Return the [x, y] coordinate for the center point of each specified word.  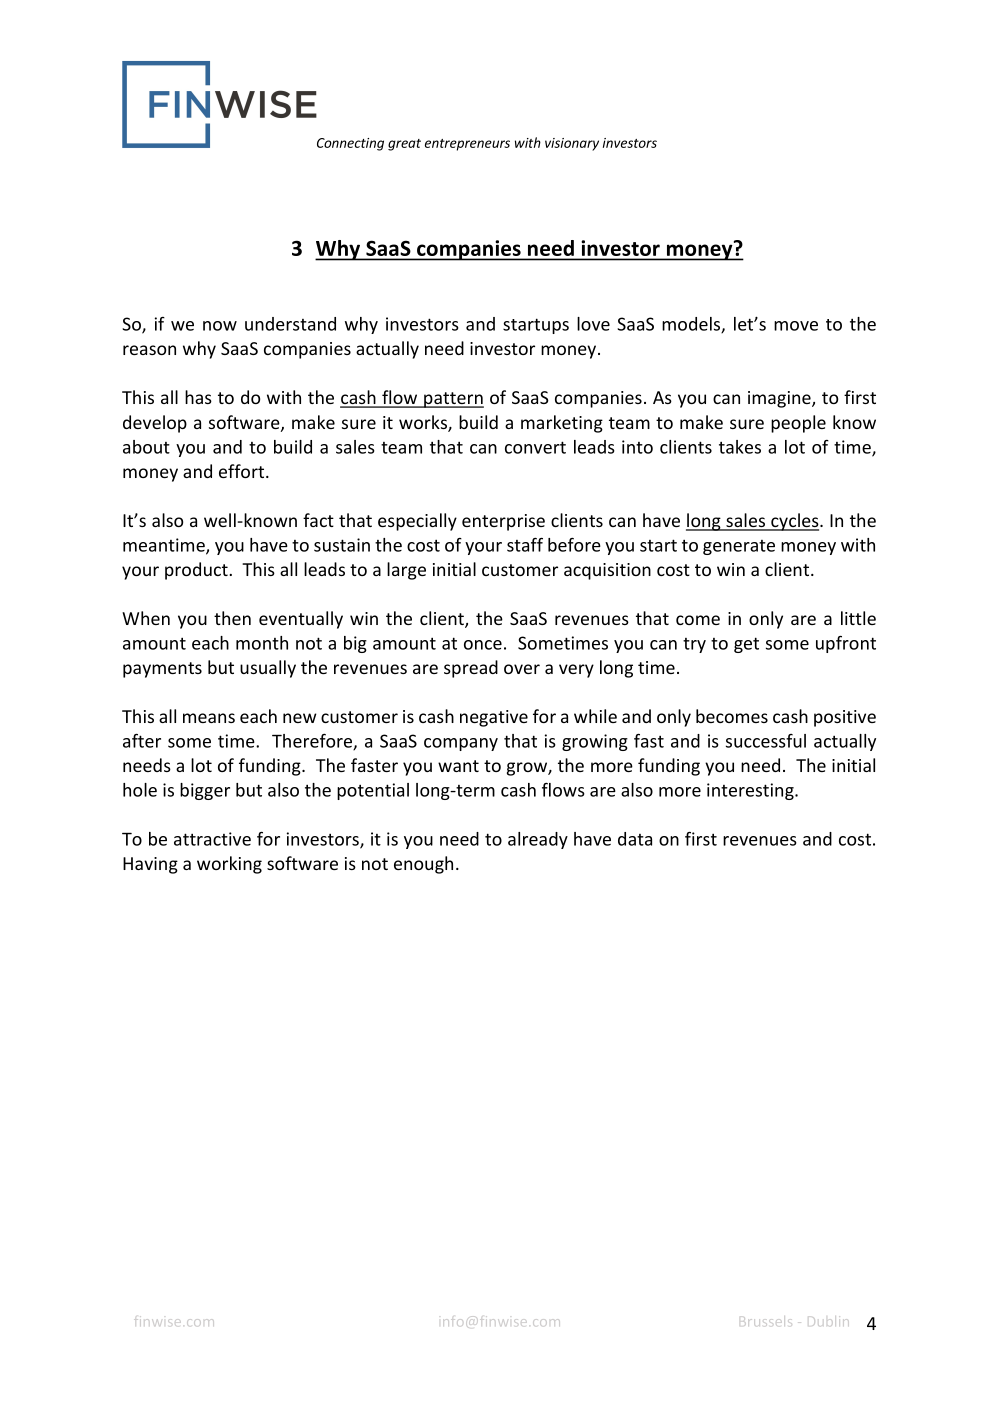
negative [494, 718]
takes [740, 447]
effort [241, 471]
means [209, 718]
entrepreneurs [467, 145]
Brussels [768, 1322]
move [796, 326]
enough [423, 865]
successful [766, 741]
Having [150, 865]
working [229, 865]
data [635, 839]
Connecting [350, 144]
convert [535, 447]
